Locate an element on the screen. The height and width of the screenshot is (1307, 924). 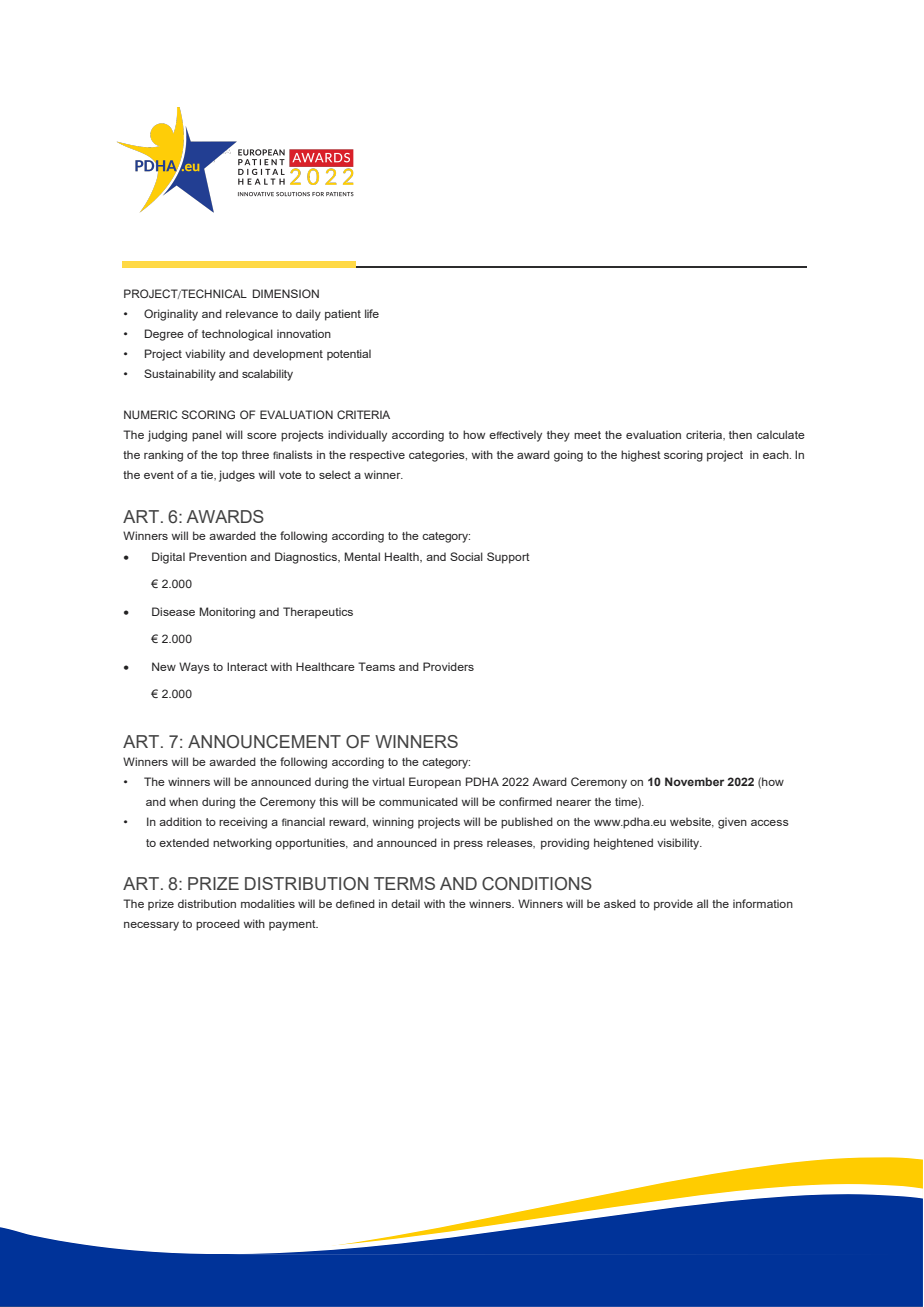
judges is located at coordinates (237, 476).
